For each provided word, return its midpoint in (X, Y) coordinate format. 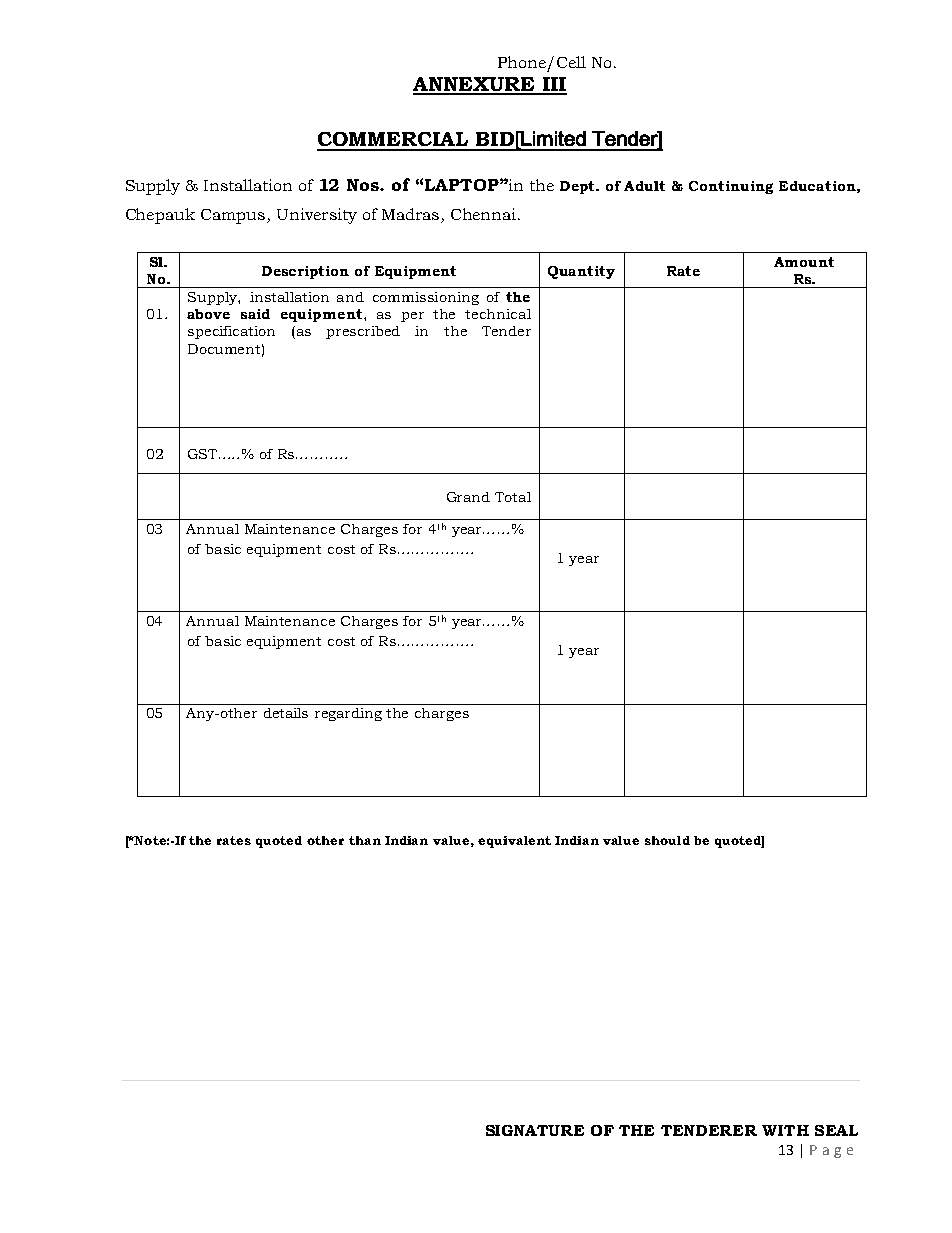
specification (231, 332)
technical (498, 314)
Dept (579, 187)
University (317, 216)
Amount (804, 262)
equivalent (514, 842)
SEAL (836, 1130)
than (365, 840)
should (667, 840)
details (286, 713)
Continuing (731, 187)
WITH (785, 1130)
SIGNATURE (535, 1130)
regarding (348, 714)
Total (513, 497)
